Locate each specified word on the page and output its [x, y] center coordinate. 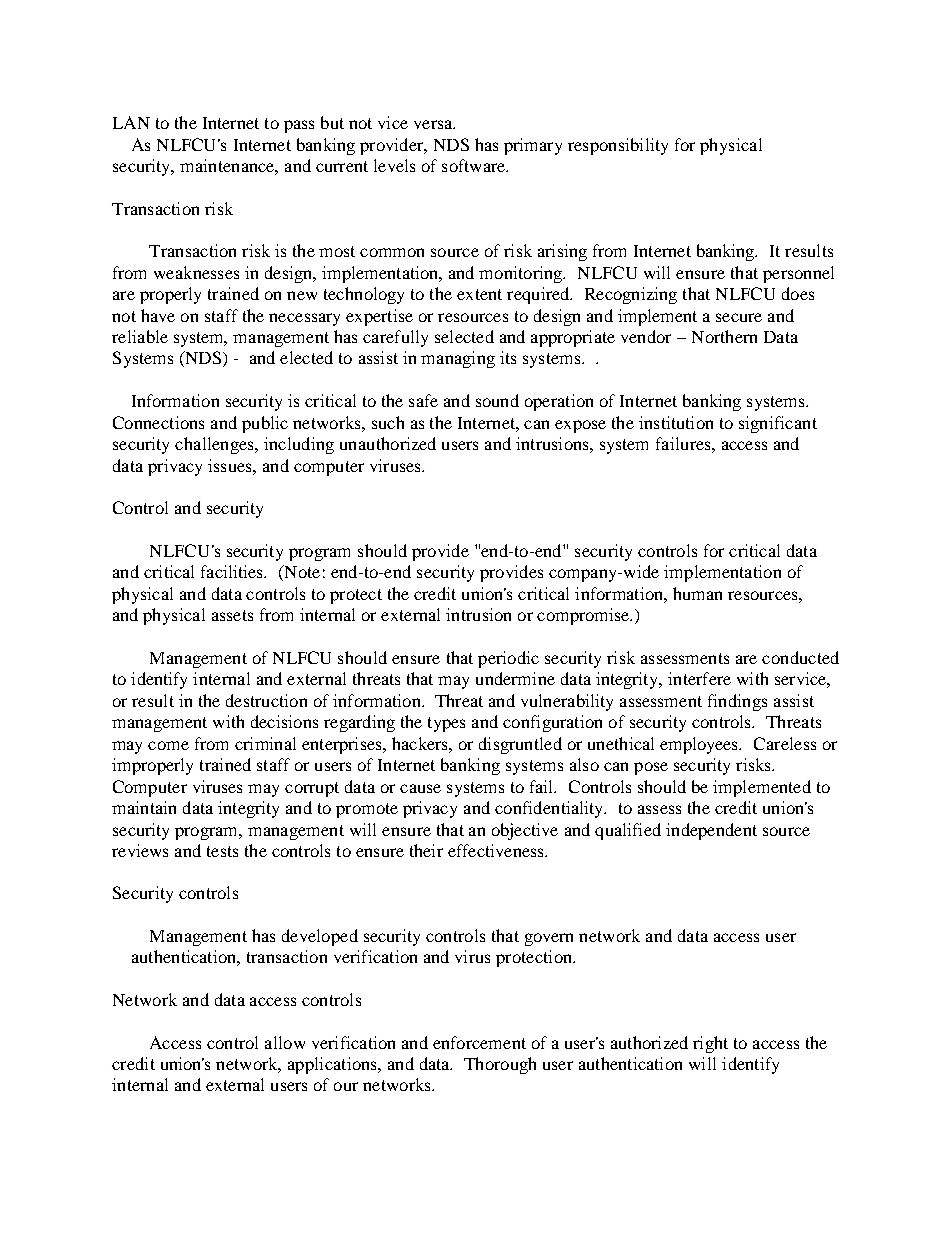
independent [711, 831]
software [475, 165]
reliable [140, 336]
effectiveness [497, 850]
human [697, 593]
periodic [508, 659]
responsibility [618, 146]
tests [222, 851]
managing [458, 359]
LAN [131, 122]
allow [285, 1042]
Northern [724, 336]
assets [232, 615]
